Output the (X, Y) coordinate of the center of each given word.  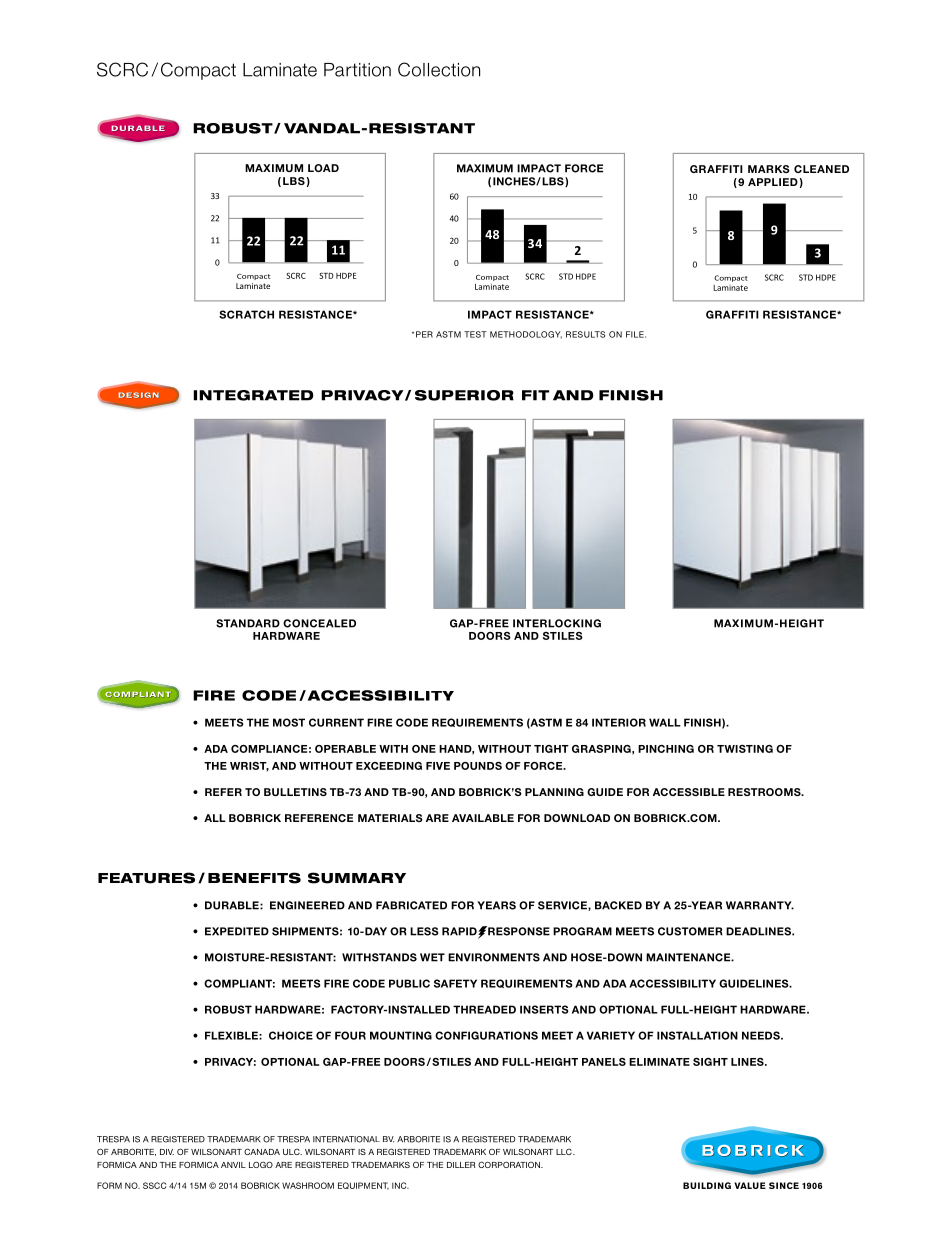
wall (665, 722)
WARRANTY (760, 905)
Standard (248, 623)
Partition (357, 70)
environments (494, 957)
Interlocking (557, 623)
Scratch (246, 314)
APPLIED (773, 182)
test (475, 334)
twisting (745, 749)
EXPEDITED (237, 931)
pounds (478, 766)
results (585, 334)
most (289, 722)
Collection (439, 69)
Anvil (233, 1165)
